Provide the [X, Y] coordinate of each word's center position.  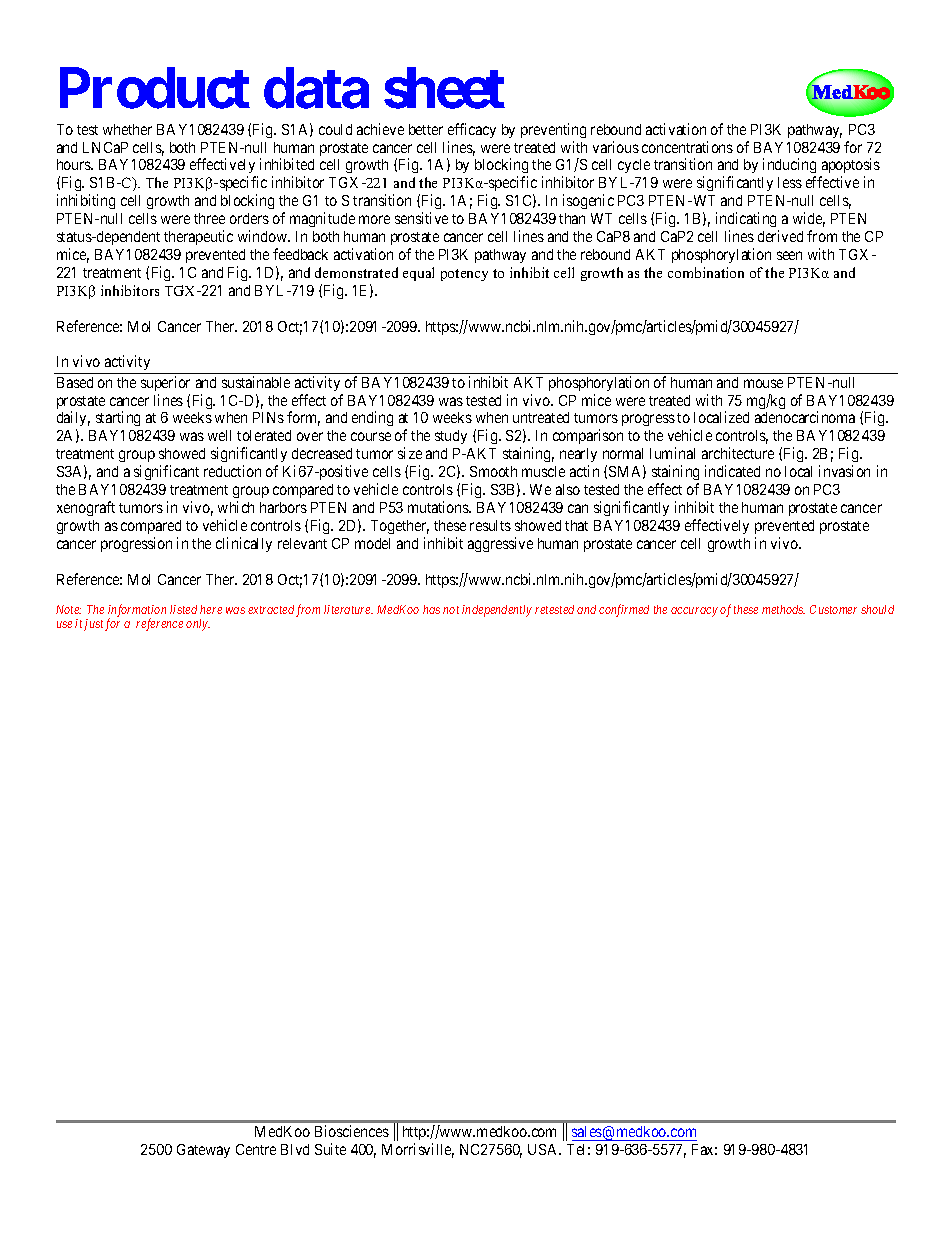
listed [183, 609]
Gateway [203, 1151]
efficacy [472, 130]
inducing [789, 167]
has [431, 609]
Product [155, 88]
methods [783, 609]
